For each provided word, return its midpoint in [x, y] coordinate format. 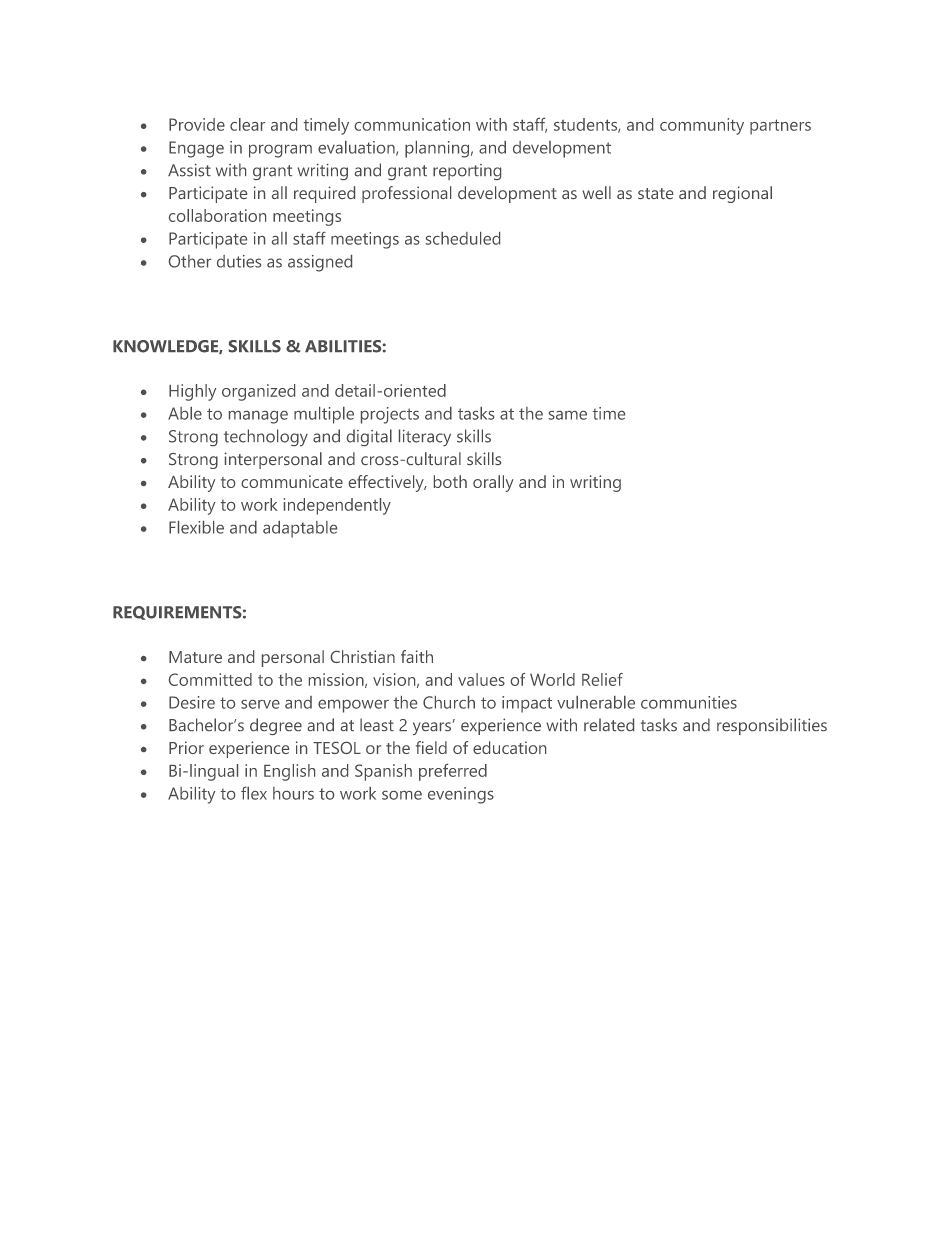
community [702, 126]
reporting [467, 172]
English [289, 772]
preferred [453, 772]
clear [247, 124]
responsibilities [772, 726]
